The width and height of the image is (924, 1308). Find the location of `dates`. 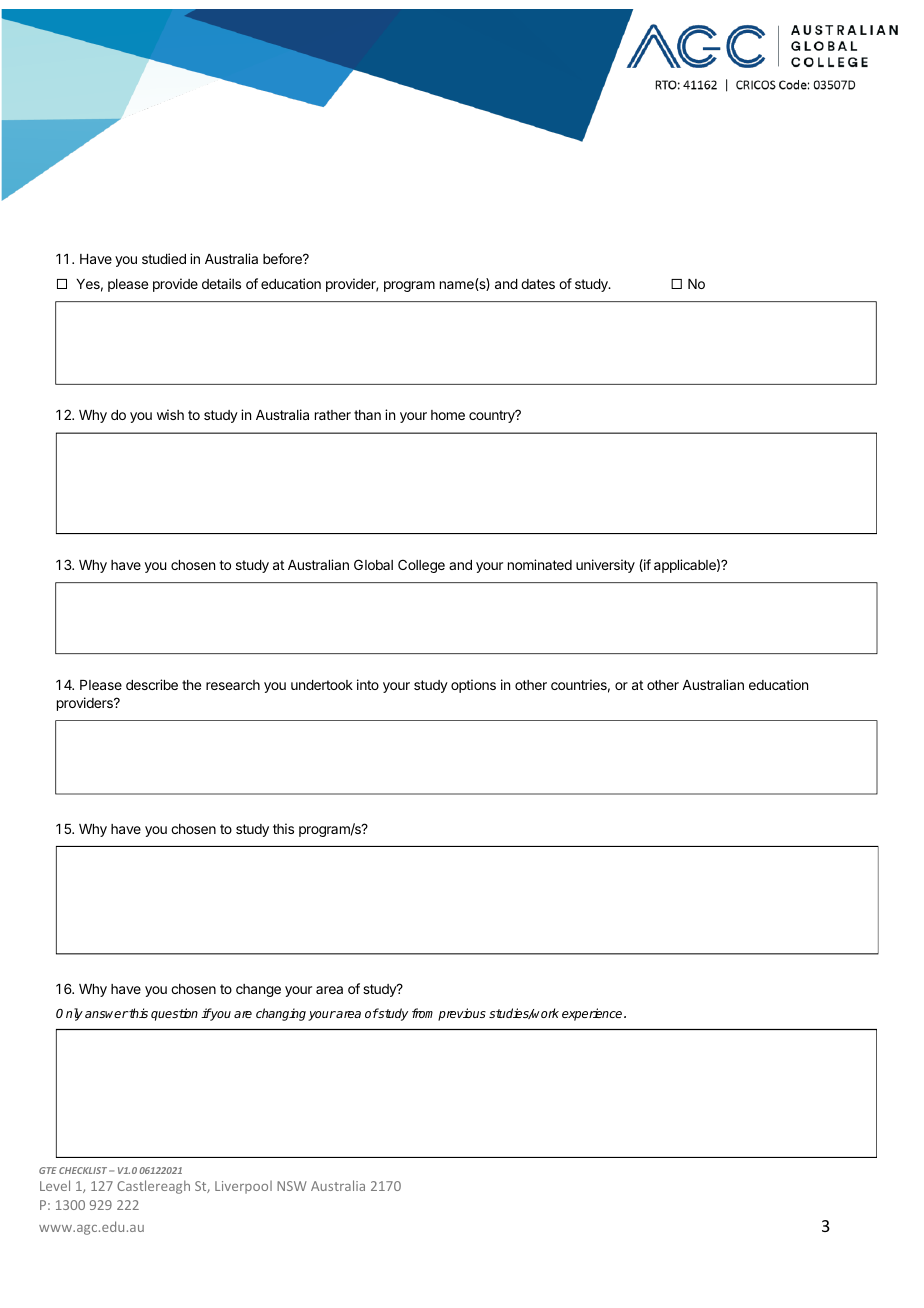

dates is located at coordinates (538, 284).
